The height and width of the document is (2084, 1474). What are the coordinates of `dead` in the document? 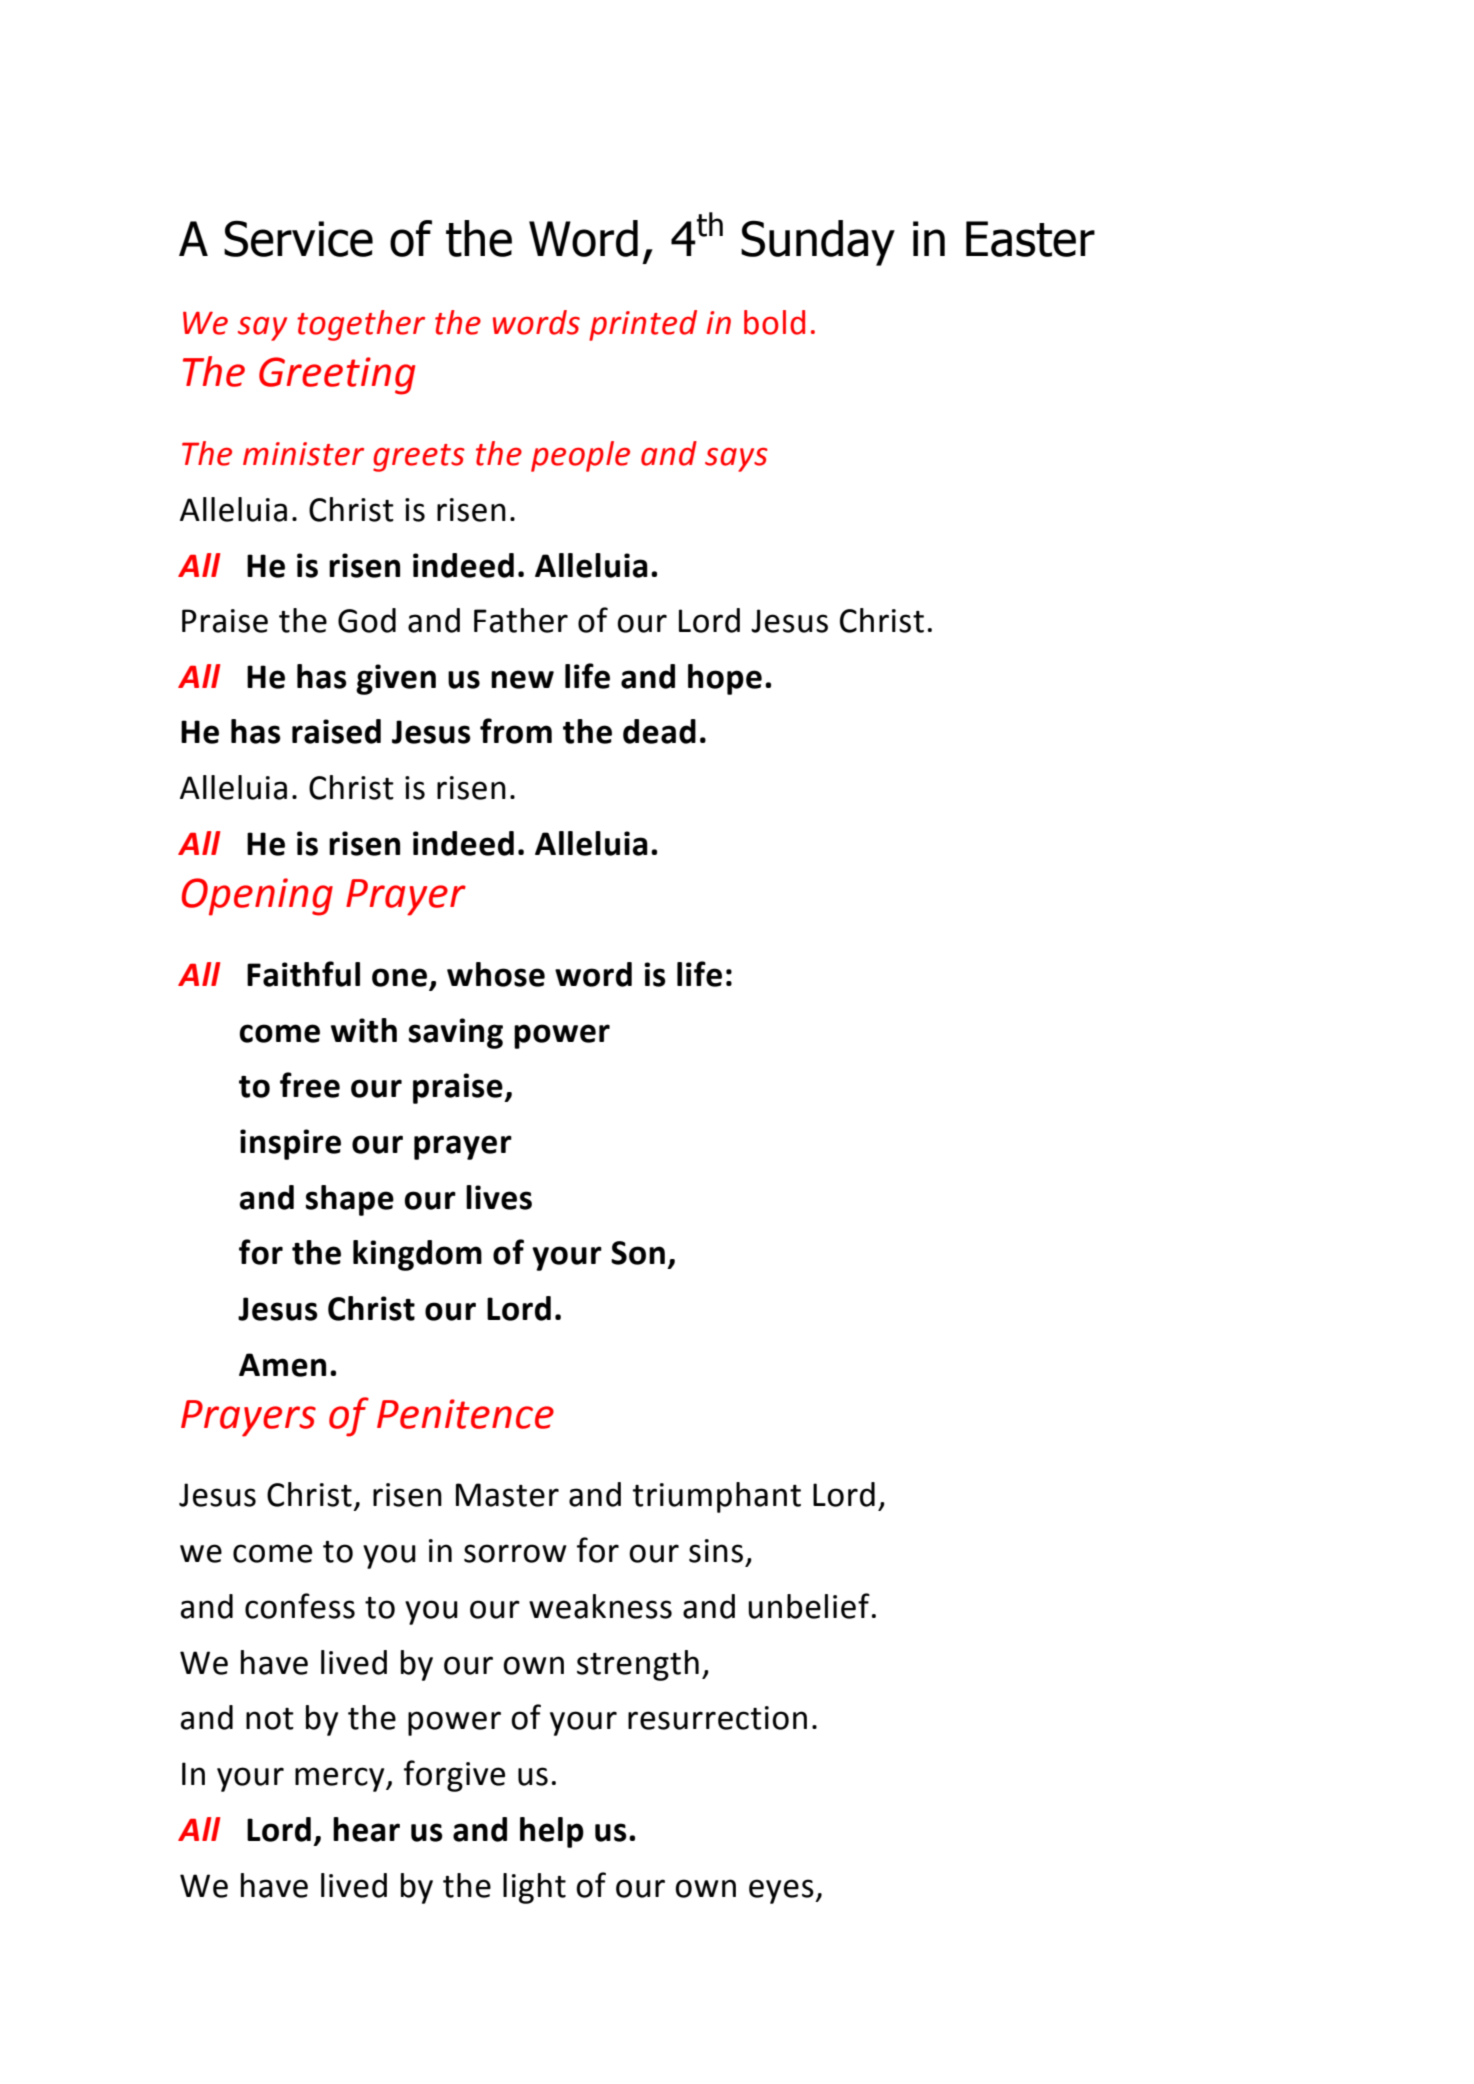 It's located at (659, 731).
